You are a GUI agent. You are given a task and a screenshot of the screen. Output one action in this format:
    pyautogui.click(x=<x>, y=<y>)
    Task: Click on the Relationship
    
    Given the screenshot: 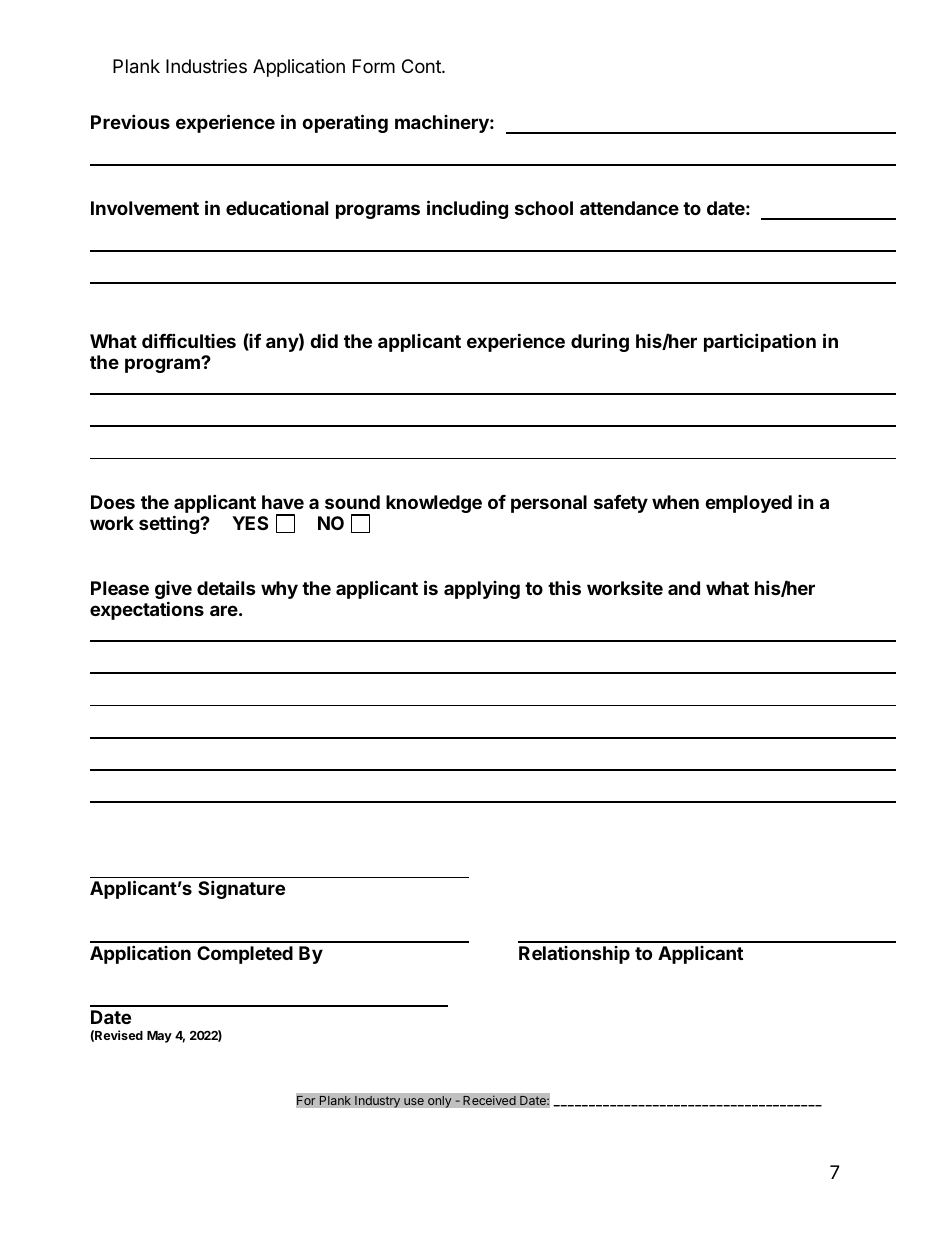 What is the action you would take?
    pyautogui.click(x=574, y=955)
